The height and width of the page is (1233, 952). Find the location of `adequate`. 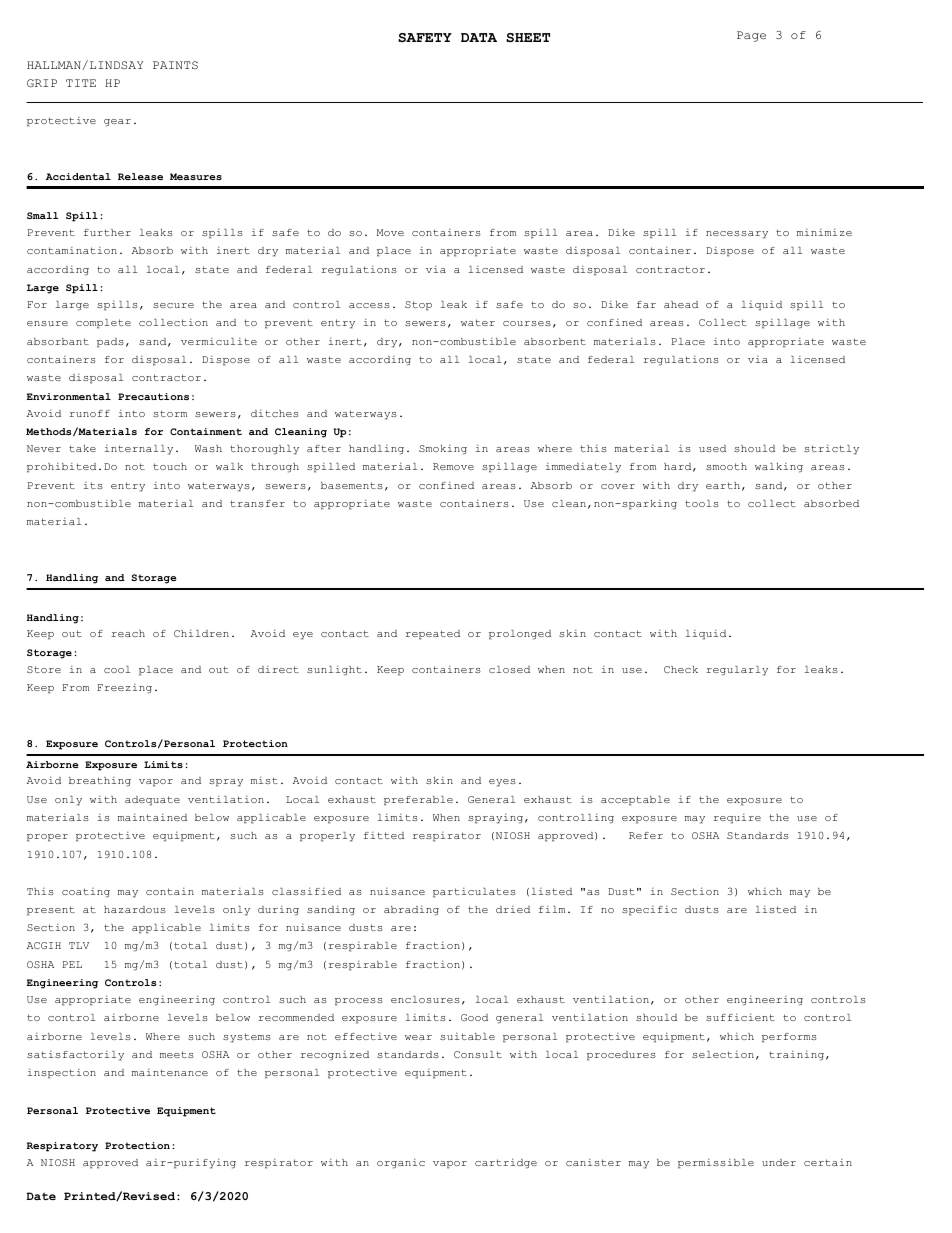

adequate is located at coordinates (152, 801).
